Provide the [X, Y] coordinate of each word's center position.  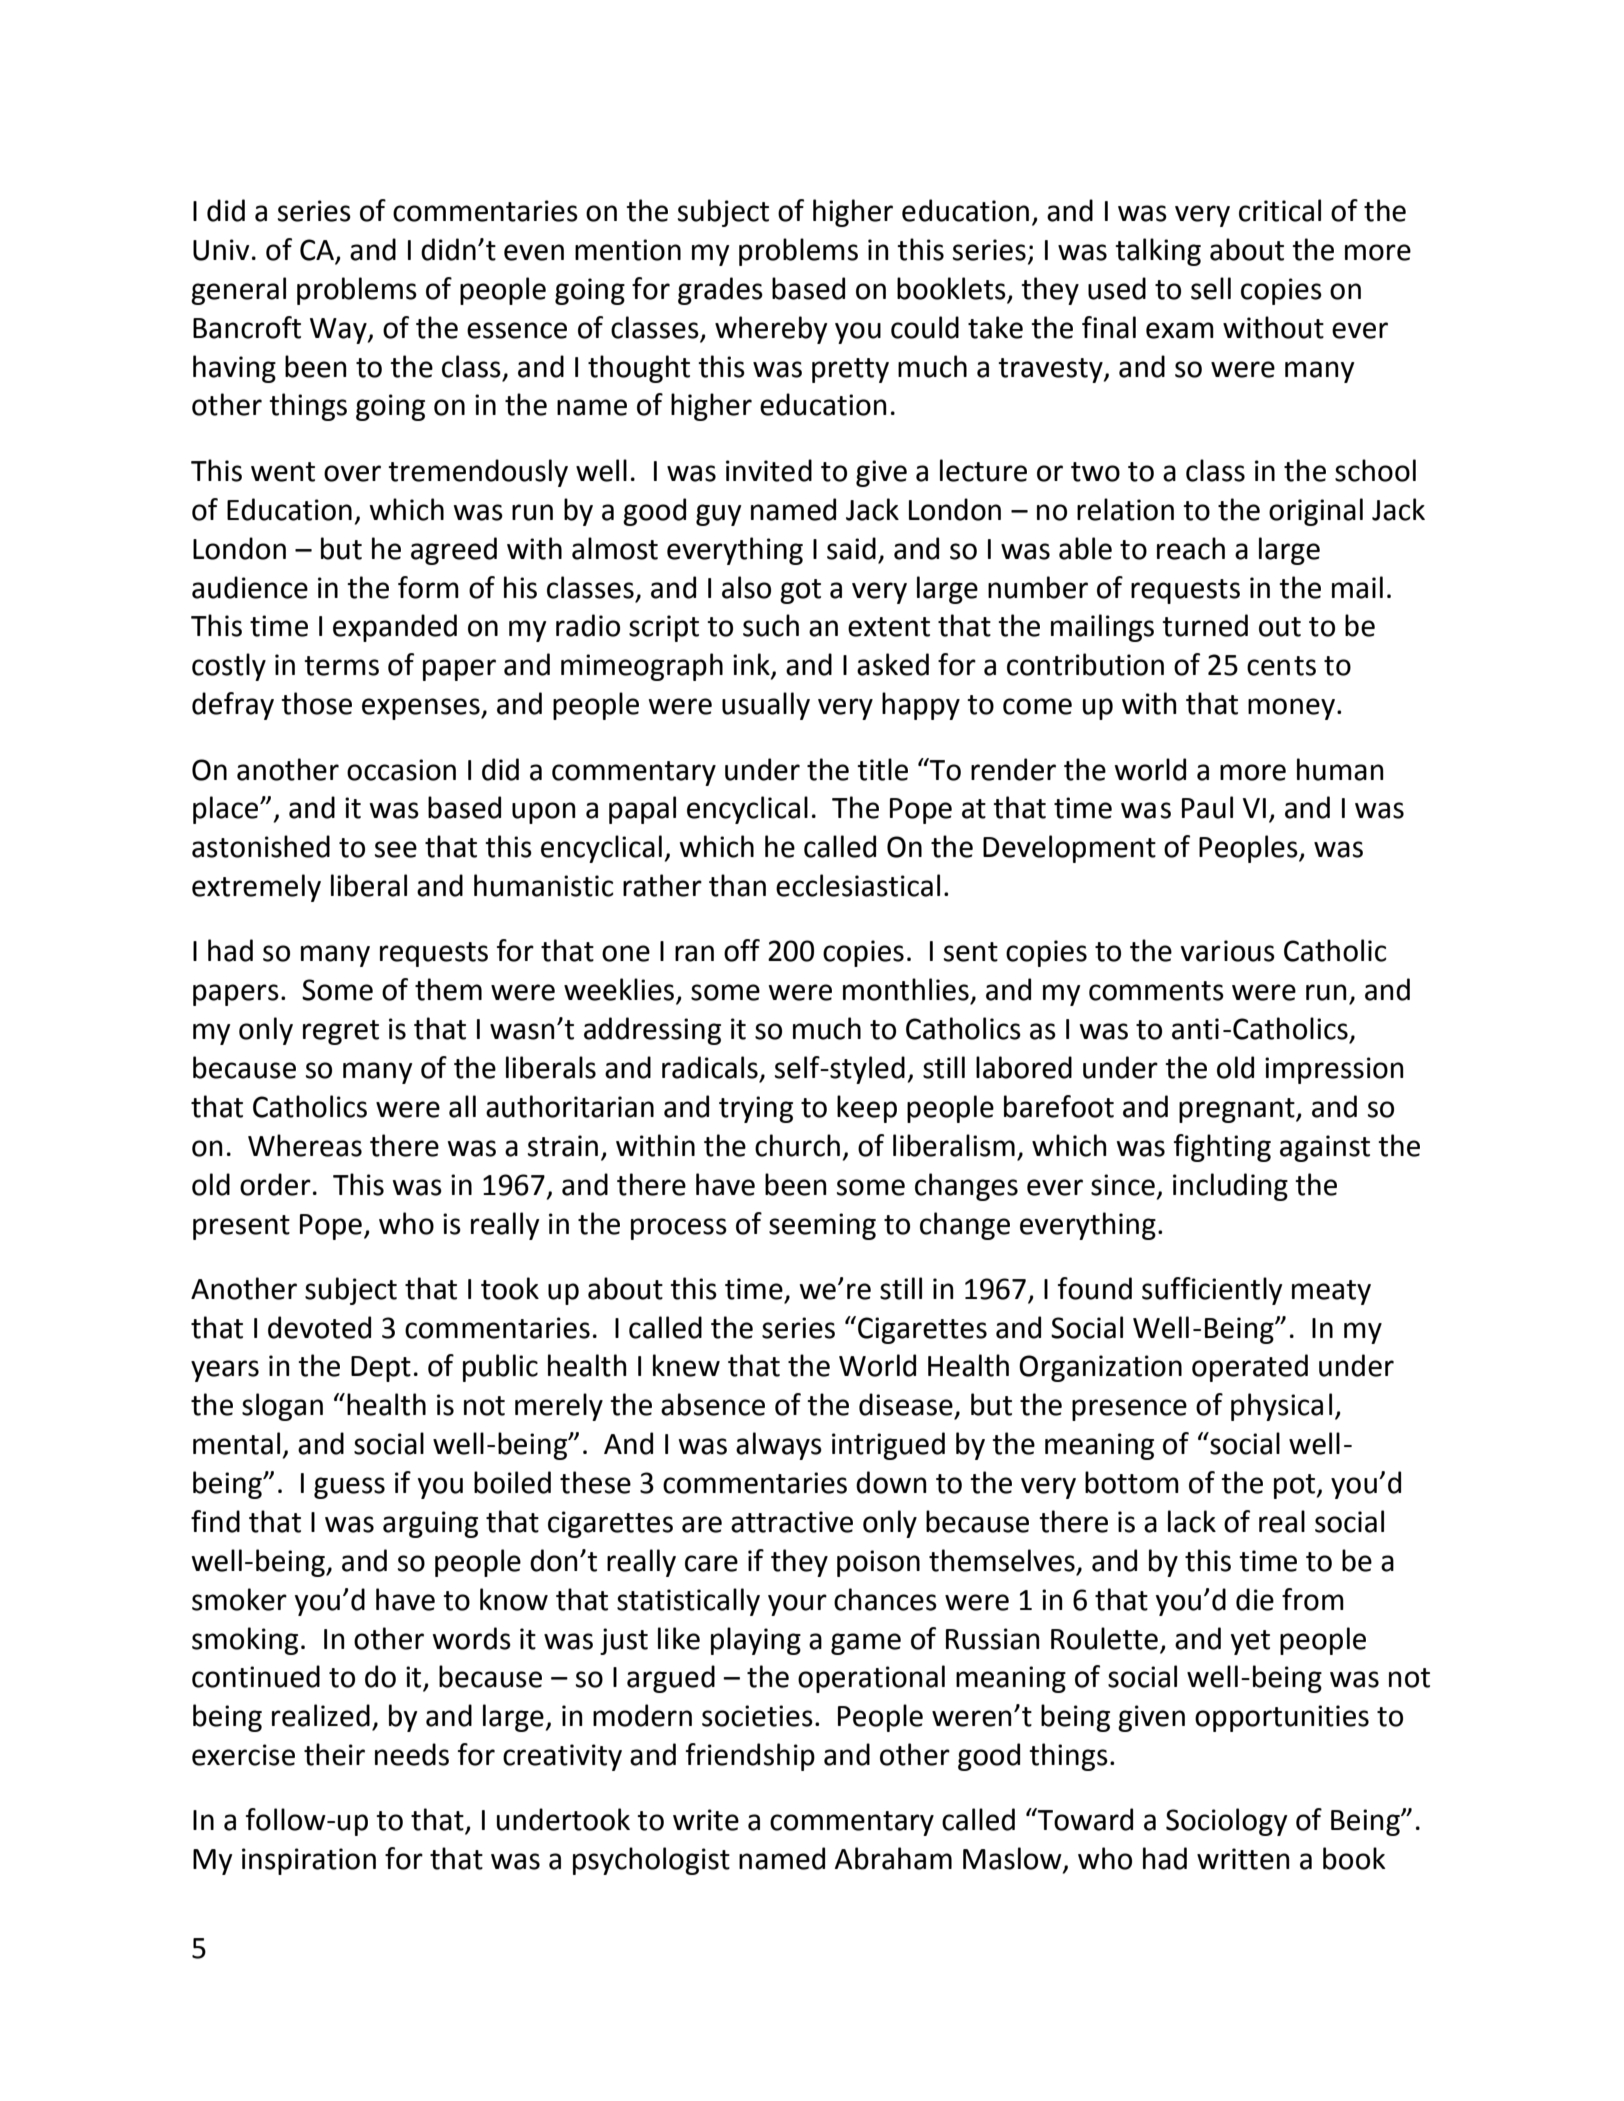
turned [1205, 625]
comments [1156, 991]
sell [1211, 288]
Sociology [1227, 1822]
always [779, 1446]
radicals [710, 1067]
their [334, 1754]
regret [341, 1032]
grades [720, 291]
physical [1281, 1407]
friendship [750, 1757]
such [771, 625]
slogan [282, 1407]
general [238, 291]
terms [341, 666]
